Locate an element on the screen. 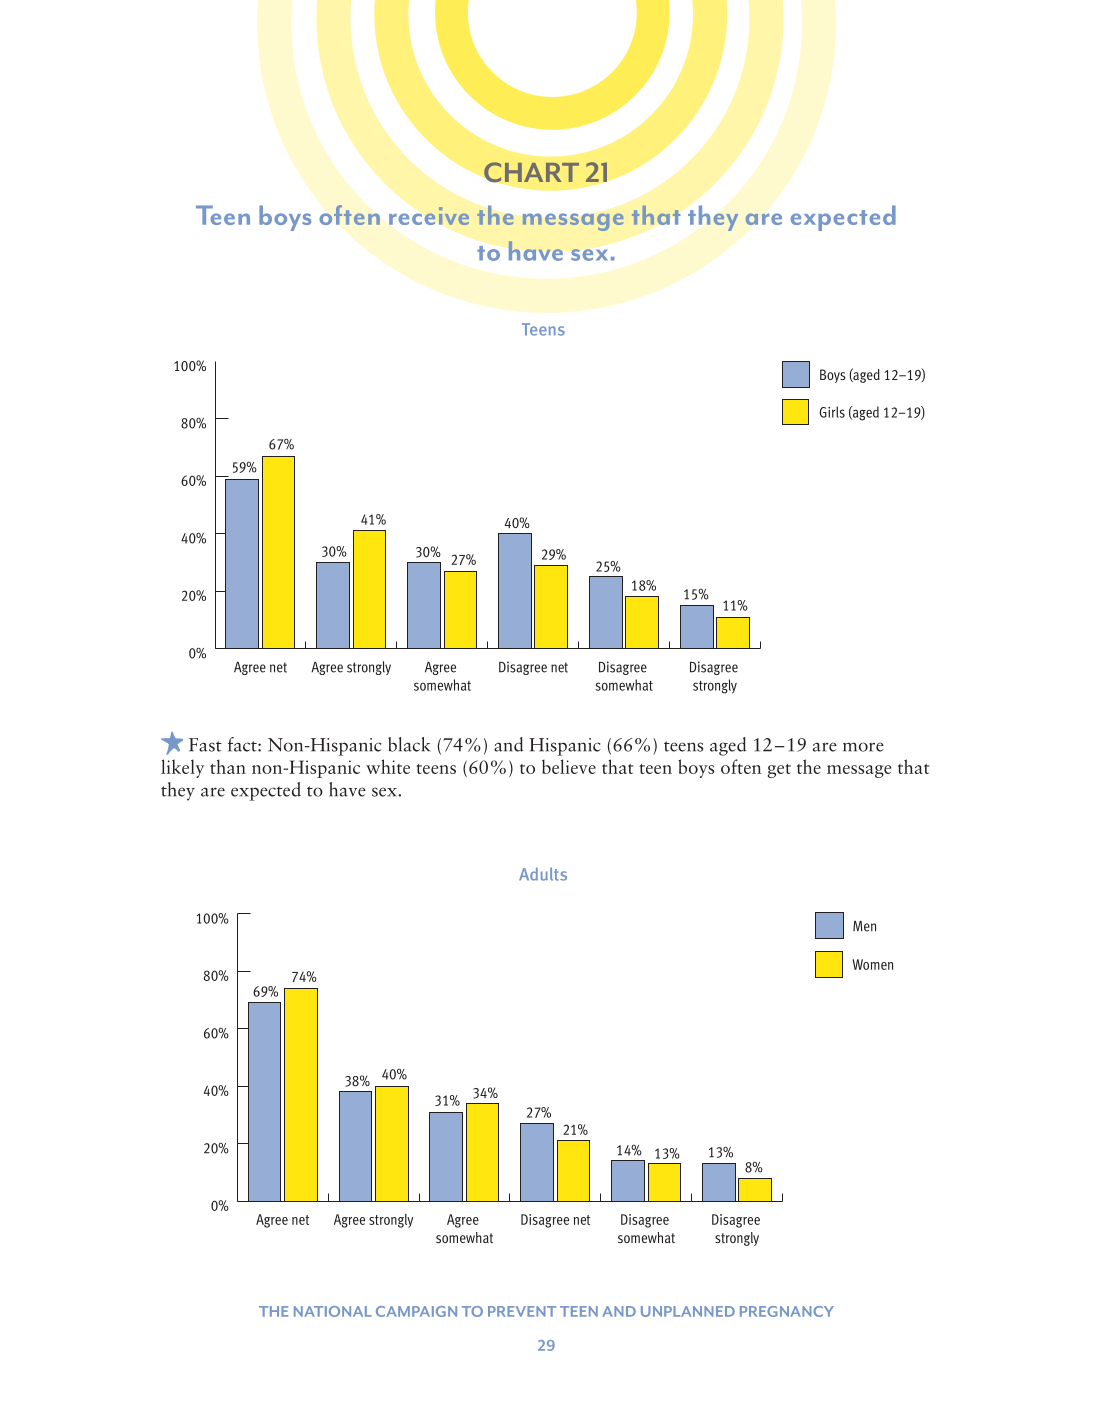 This screenshot has width=1093, height=1415. Women is located at coordinates (872, 964).
